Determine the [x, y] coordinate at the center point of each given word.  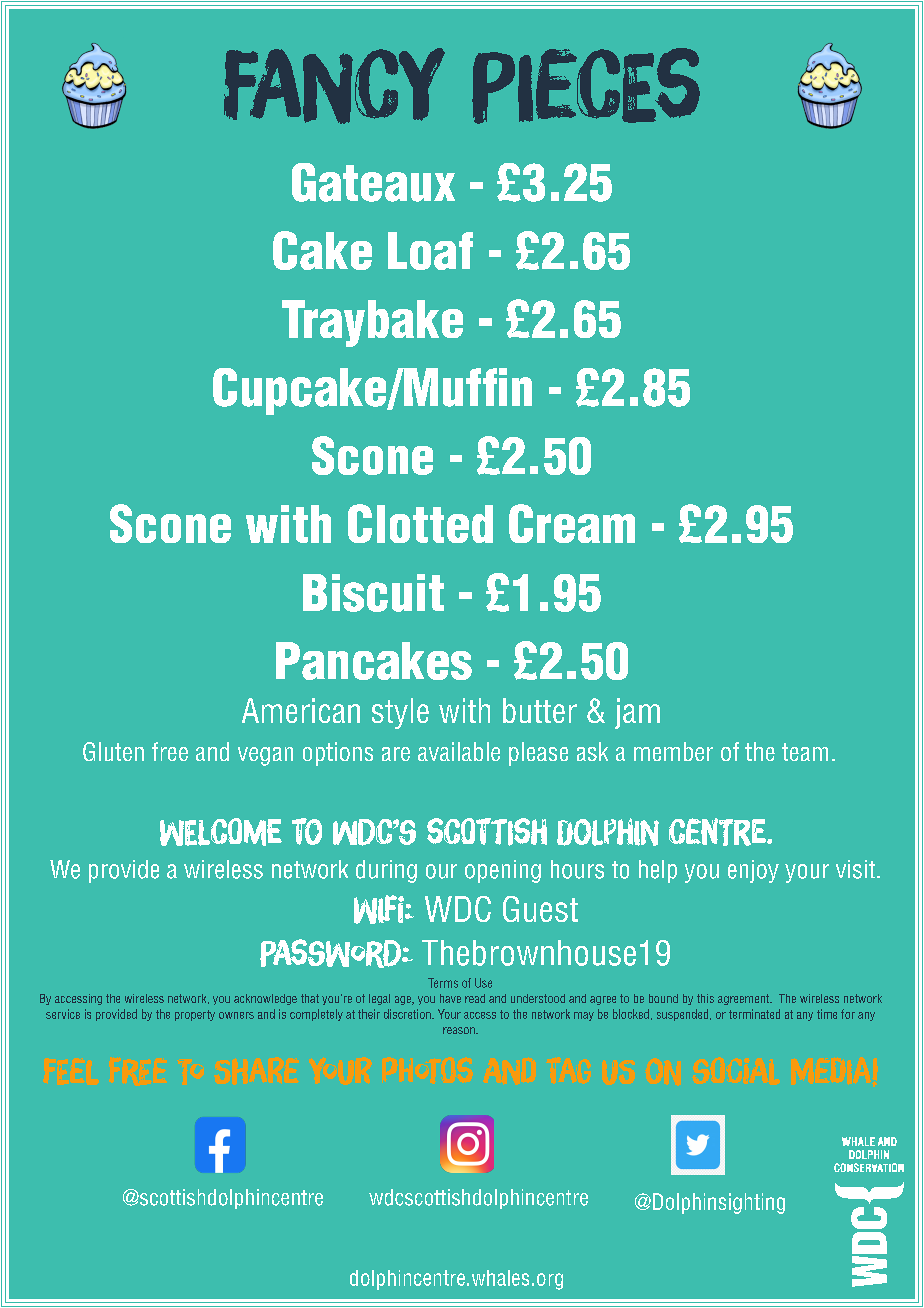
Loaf [430, 251]
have [450, 998]
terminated [754, 1014]
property [195, 1015]
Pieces [586, 86]
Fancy [334, 86]
